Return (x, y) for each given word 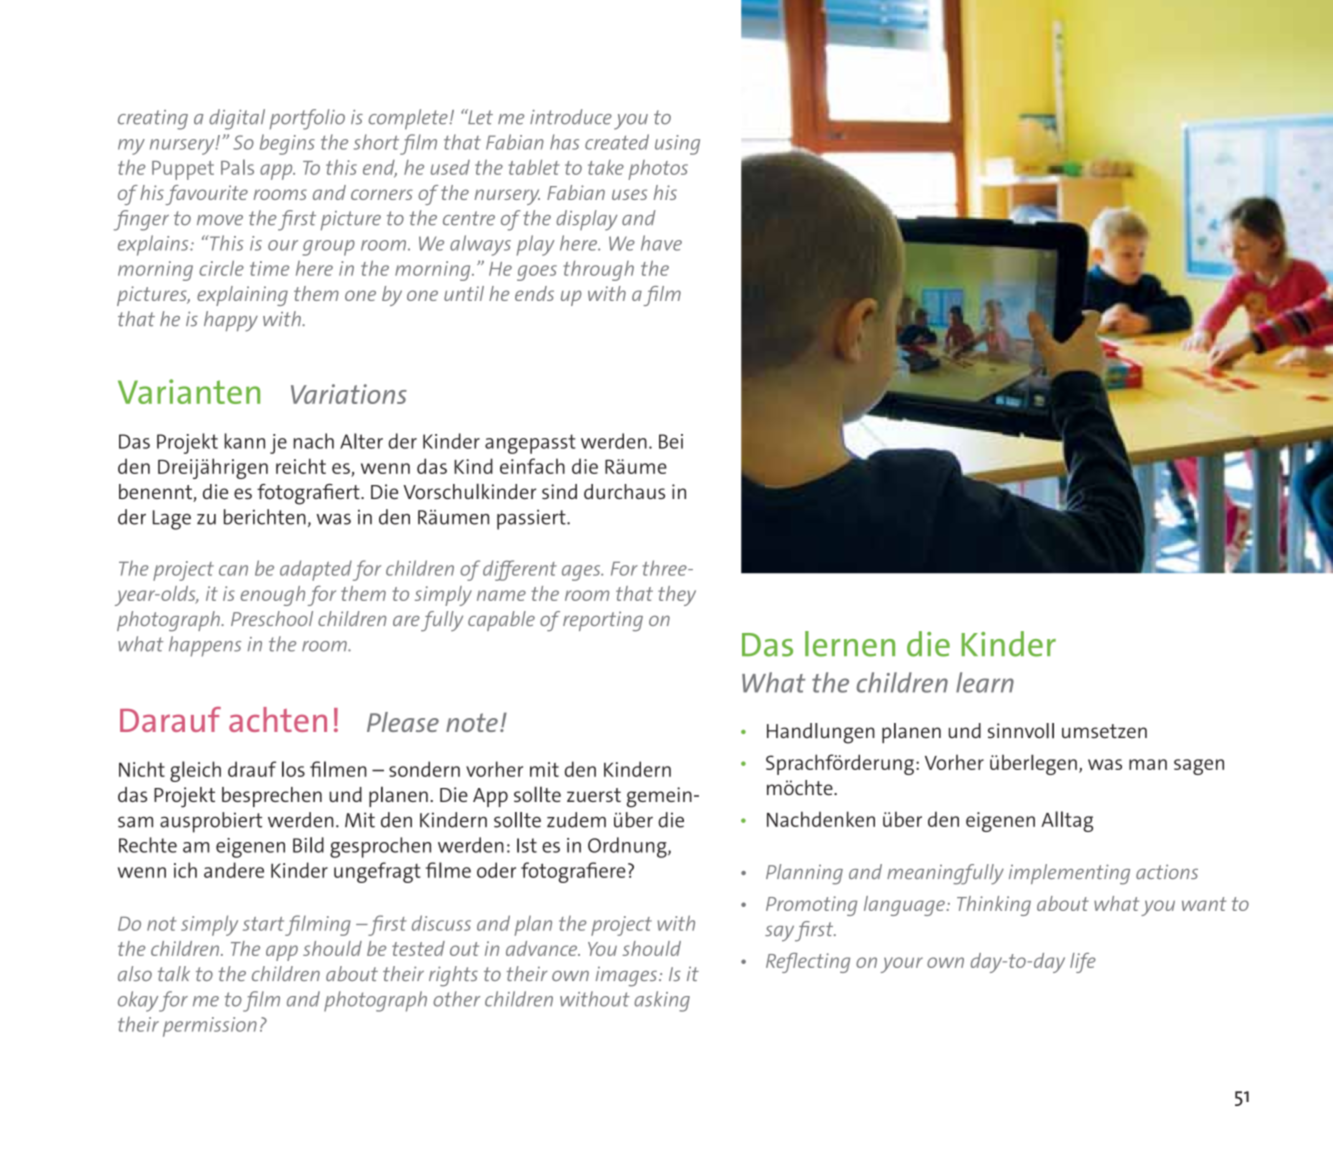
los (293, 769)
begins (287, 144)
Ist (527, 845)
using (677, 145)
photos (658, 170)
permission (210, 1027)
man (1148, 764)
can (233, 570)
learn (985, 682)
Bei (671, 441)
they (677, 596)
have (661, 243)
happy (231, 321)
